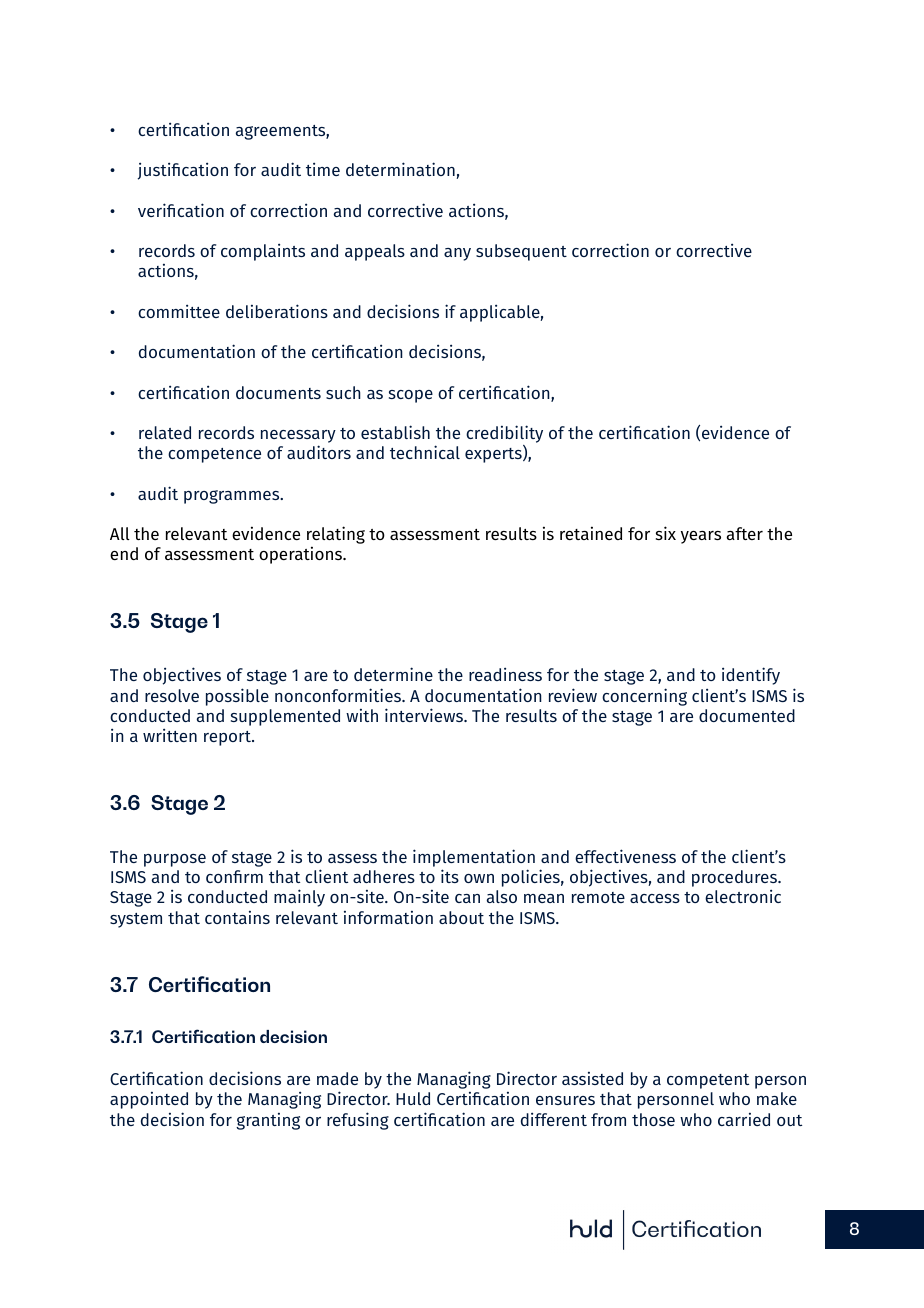  Describe the element at coordinates (751, 676) in the image. I see `identify` at that location.
